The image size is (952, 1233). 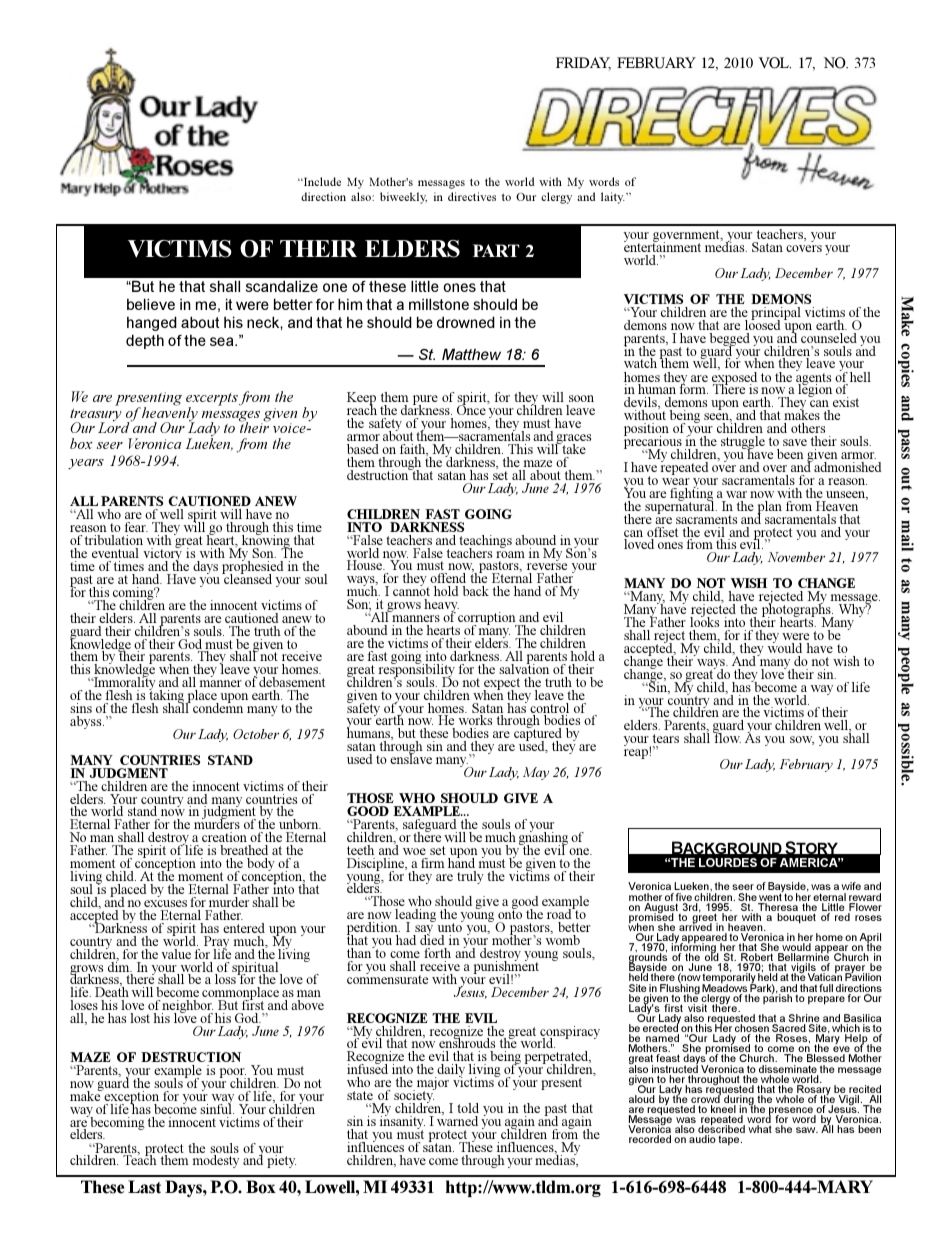 I want to click on Include, so click(x=321, y=181).
